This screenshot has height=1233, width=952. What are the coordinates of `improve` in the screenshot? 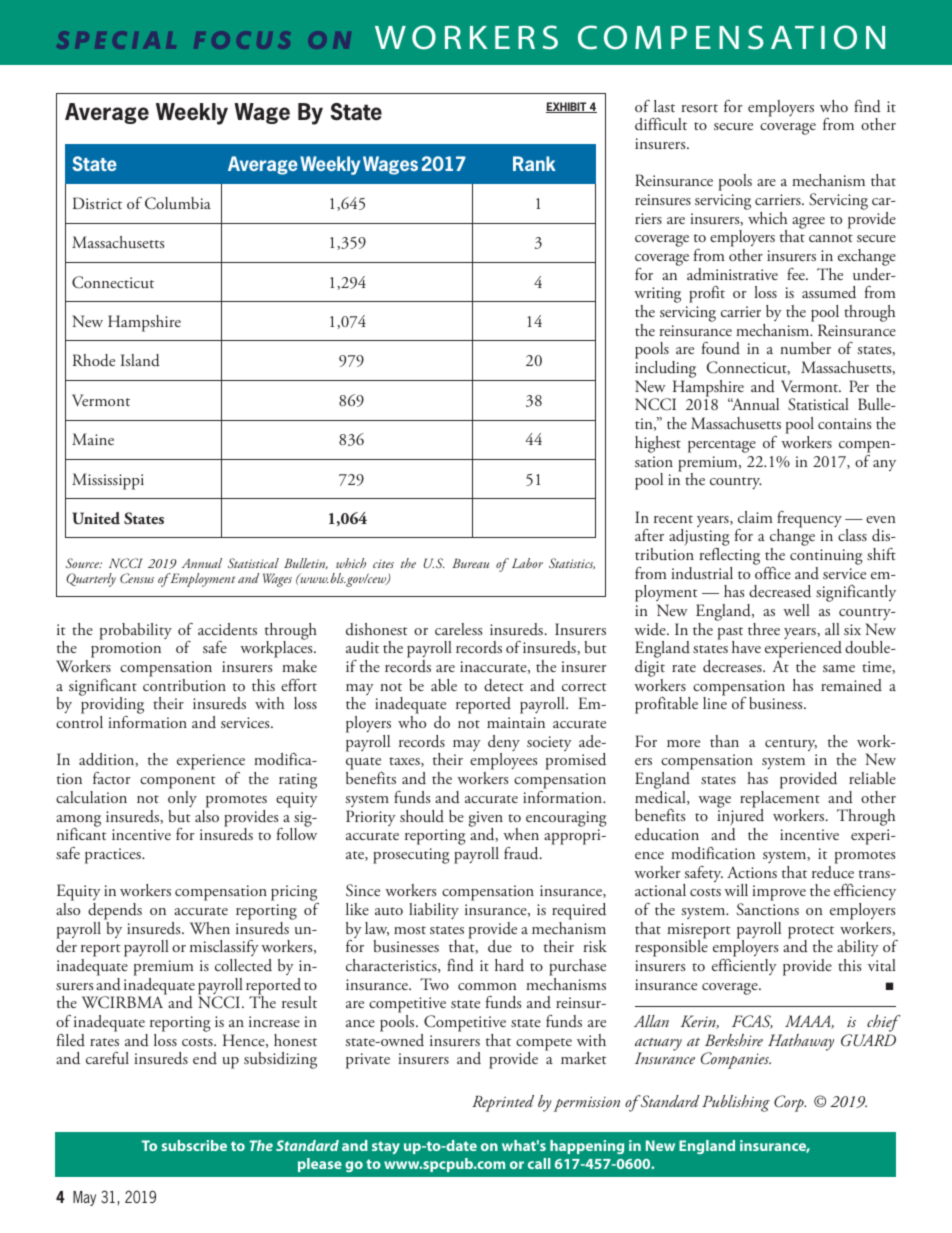 It's located at (779, 893).
